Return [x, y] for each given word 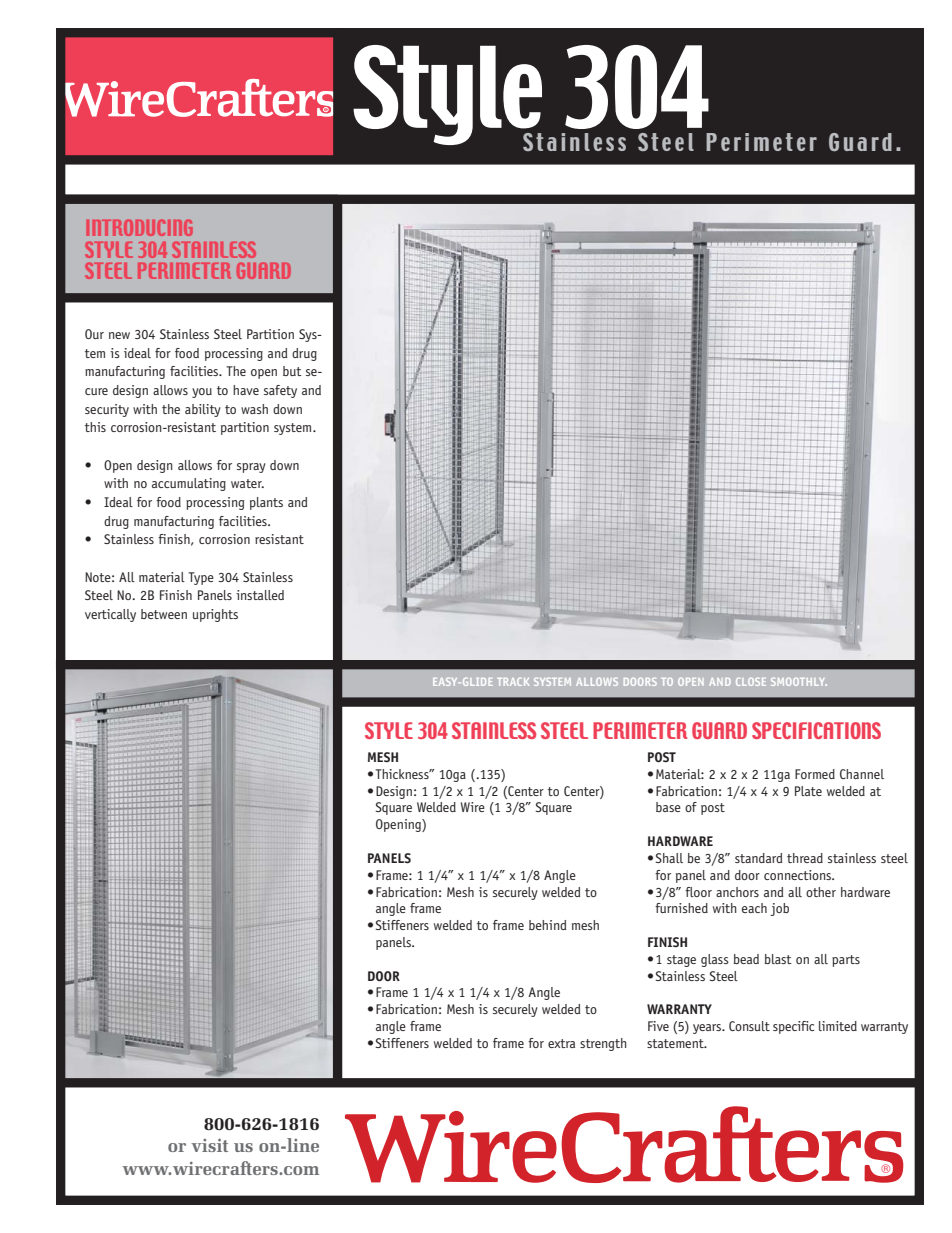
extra [561, 1043]
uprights [215, 615]
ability [203, 410]
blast [778, 959]
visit [209, 1145]
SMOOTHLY [799, 682]
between [164, 614]
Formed [815, 774]
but [292, 371]
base [668, 807]
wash [254, 409]
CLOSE [751, 682]
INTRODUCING [140, 227]
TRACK [513, 682]
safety [280, 391]
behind [547, 925]
